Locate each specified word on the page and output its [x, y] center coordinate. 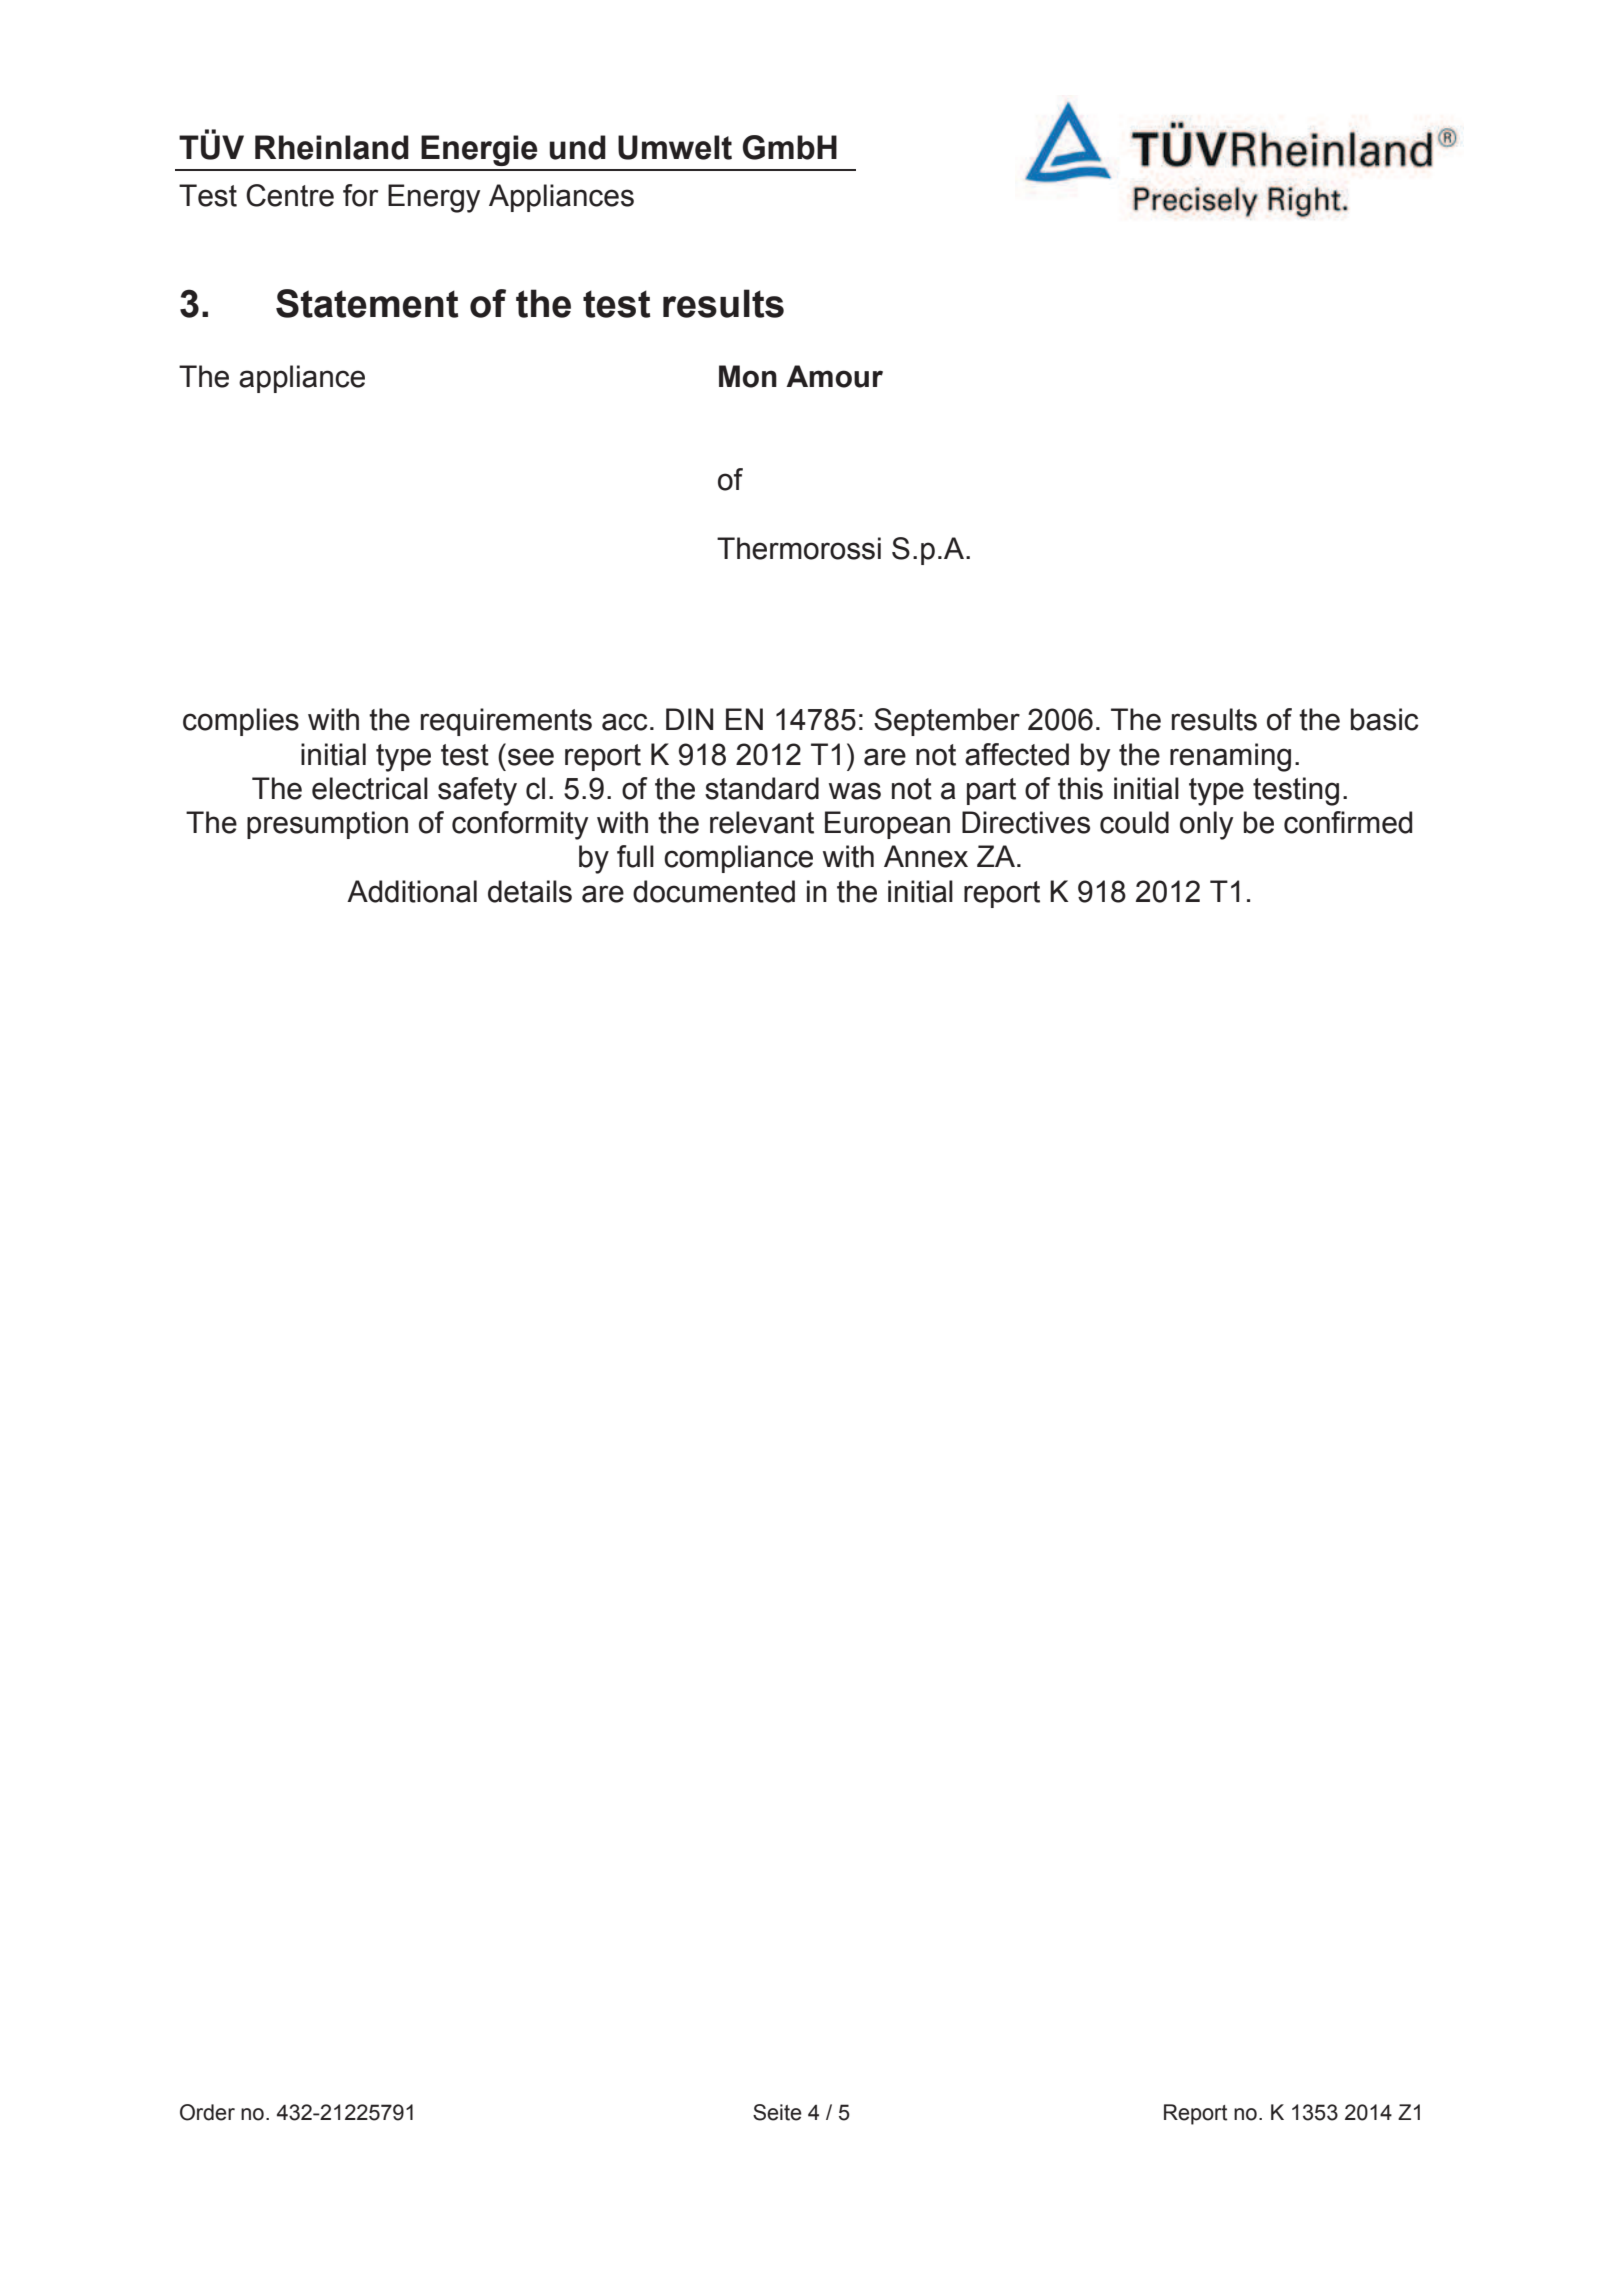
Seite [777, 2112]
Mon [748, 376]
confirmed [1348, 822]
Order [207, 2112]
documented [714, 891]
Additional [412, 891]
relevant [762, 822]
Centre [290, 195]
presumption [327, 825]
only [1206, 825]
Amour [834, 376]
